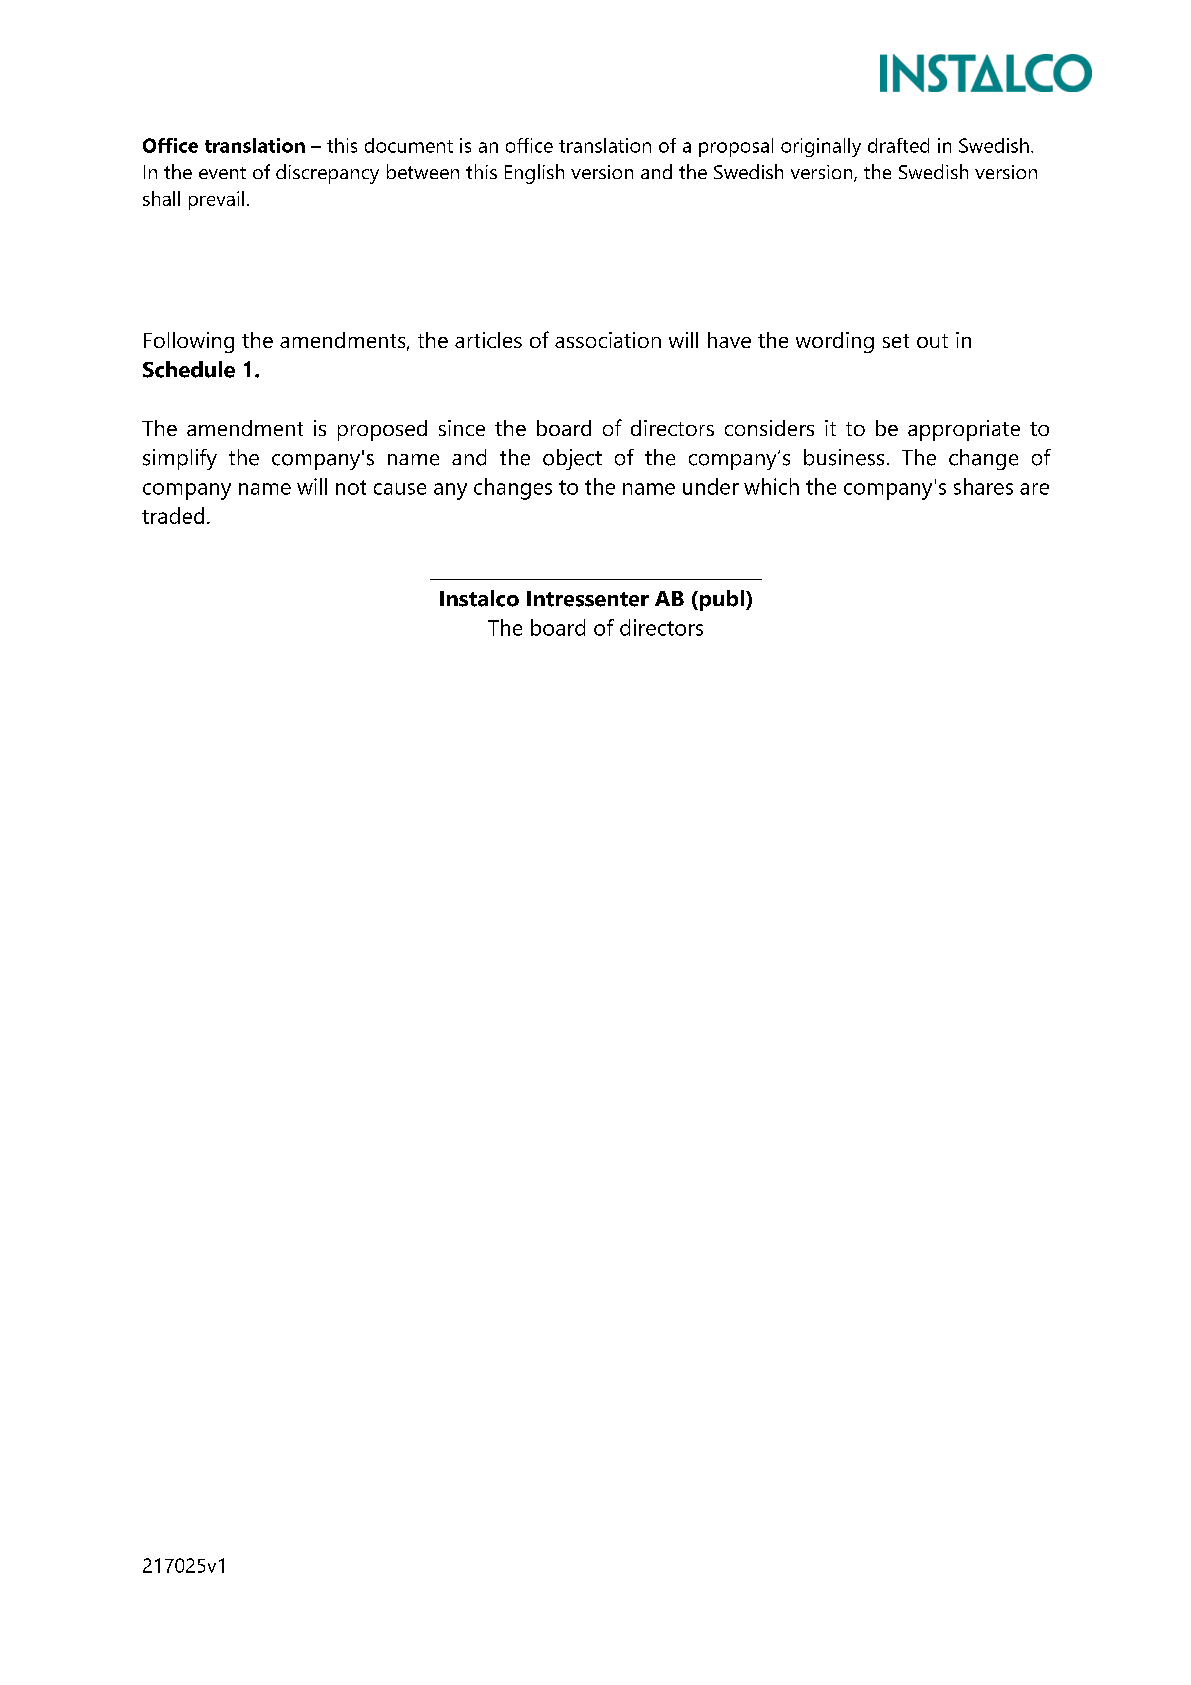  I want to click on prevail, so click(216, 200).
